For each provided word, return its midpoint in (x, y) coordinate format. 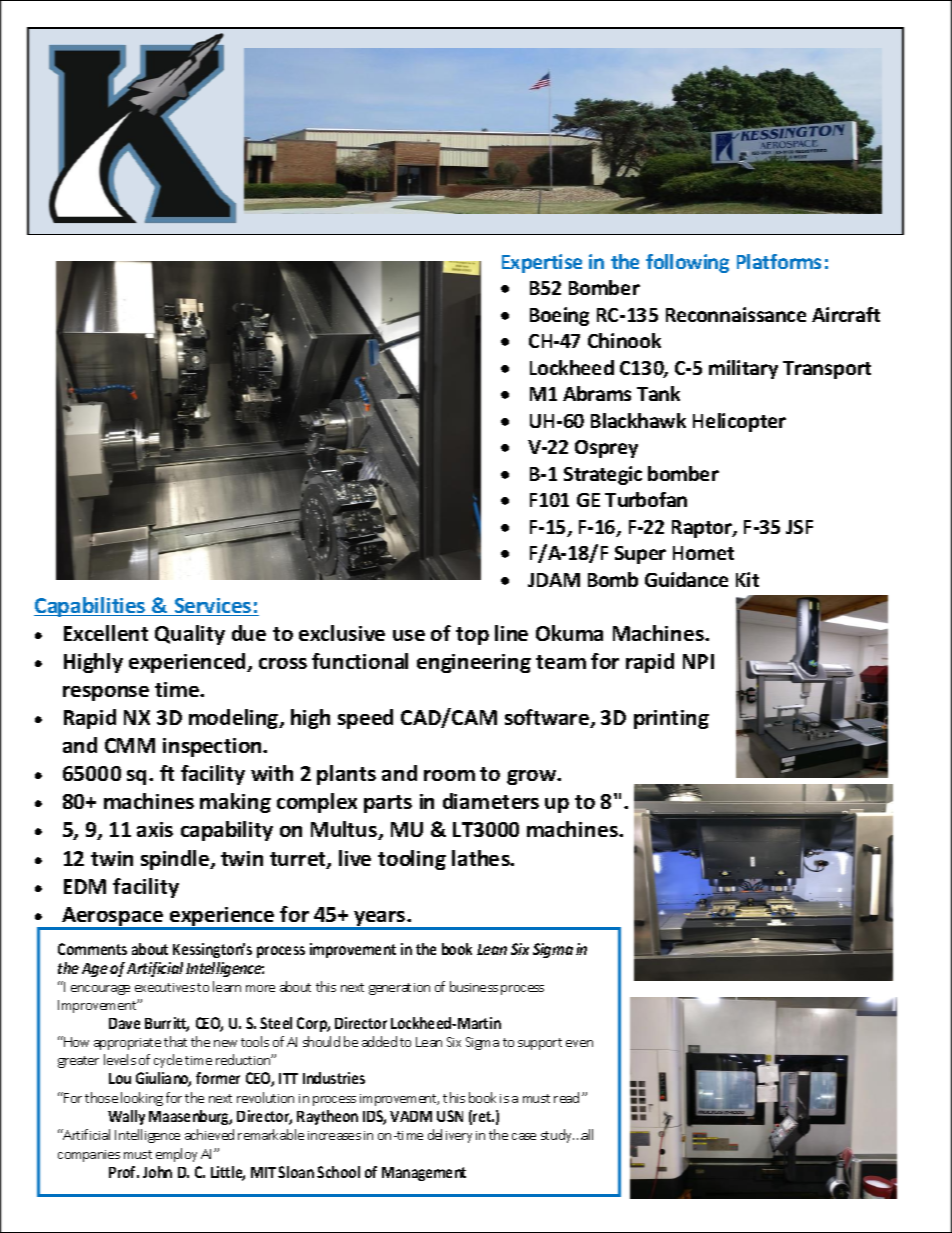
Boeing (559, 316)
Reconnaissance (736, 314)
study (557, 1136)
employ (176, 1155)
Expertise (542, 263)
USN (450, 1116)
